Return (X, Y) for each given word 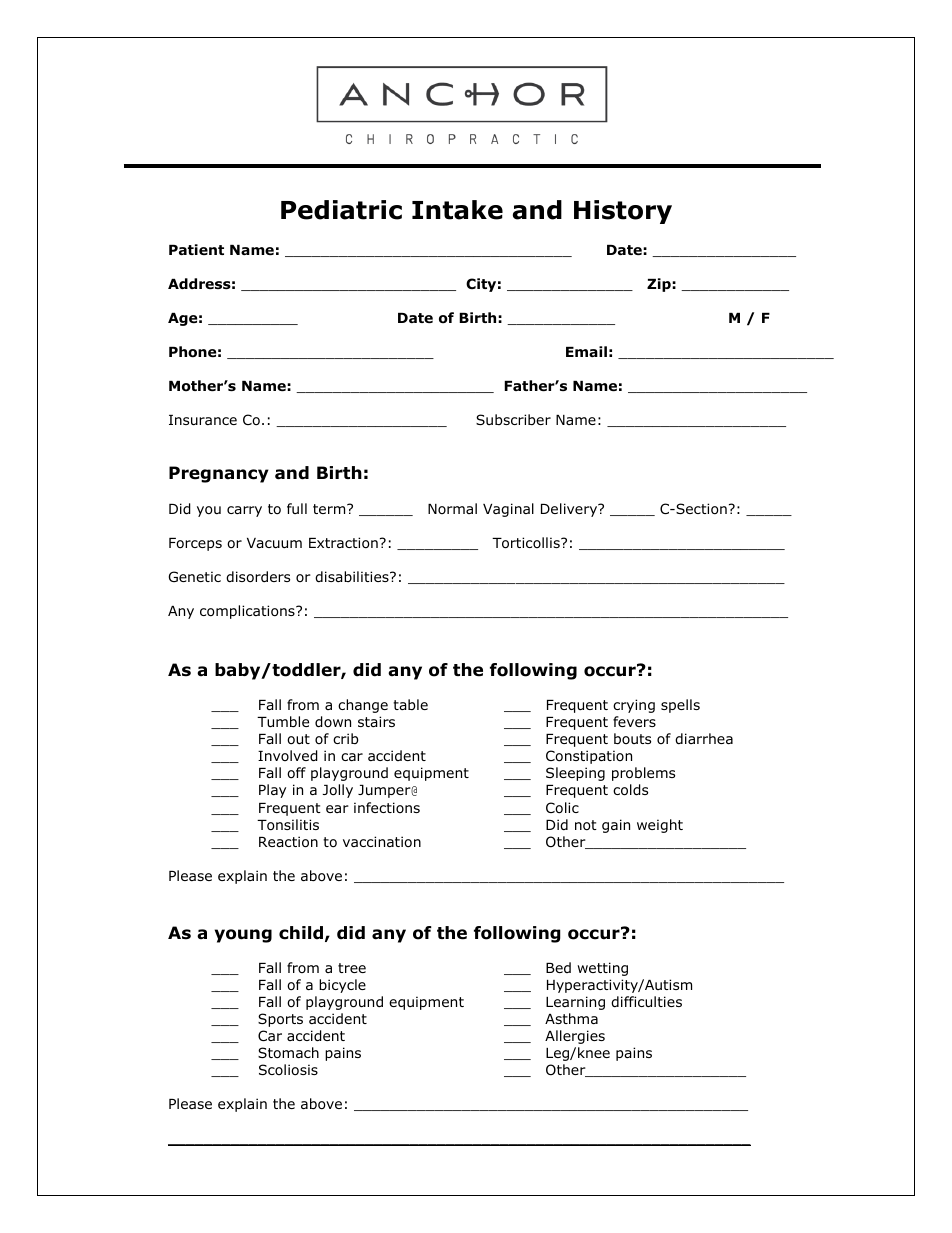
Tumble (283, 721)
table (410, 704)
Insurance (203, 420)
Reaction (288, 842)
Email (586, 351)
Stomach (288, 1053)
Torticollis (527, 543)
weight (660, 826)
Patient (196, 249)
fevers (634, 721)
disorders (258, 577)
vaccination (382, 842)
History (623, 212)
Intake (457, 210)
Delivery (570, 510)
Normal (452, 508)
